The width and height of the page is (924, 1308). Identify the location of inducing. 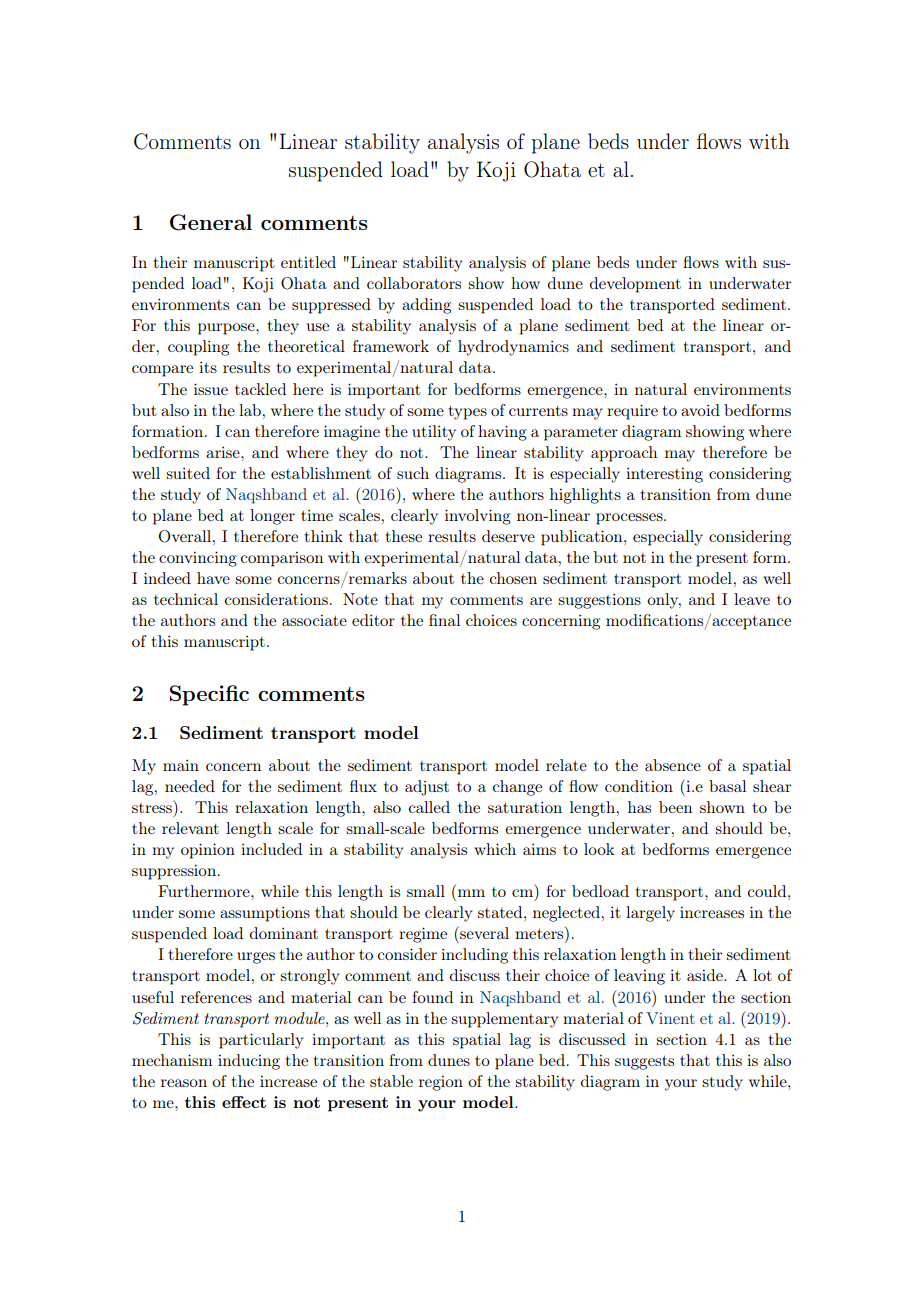
(249, 1062).
